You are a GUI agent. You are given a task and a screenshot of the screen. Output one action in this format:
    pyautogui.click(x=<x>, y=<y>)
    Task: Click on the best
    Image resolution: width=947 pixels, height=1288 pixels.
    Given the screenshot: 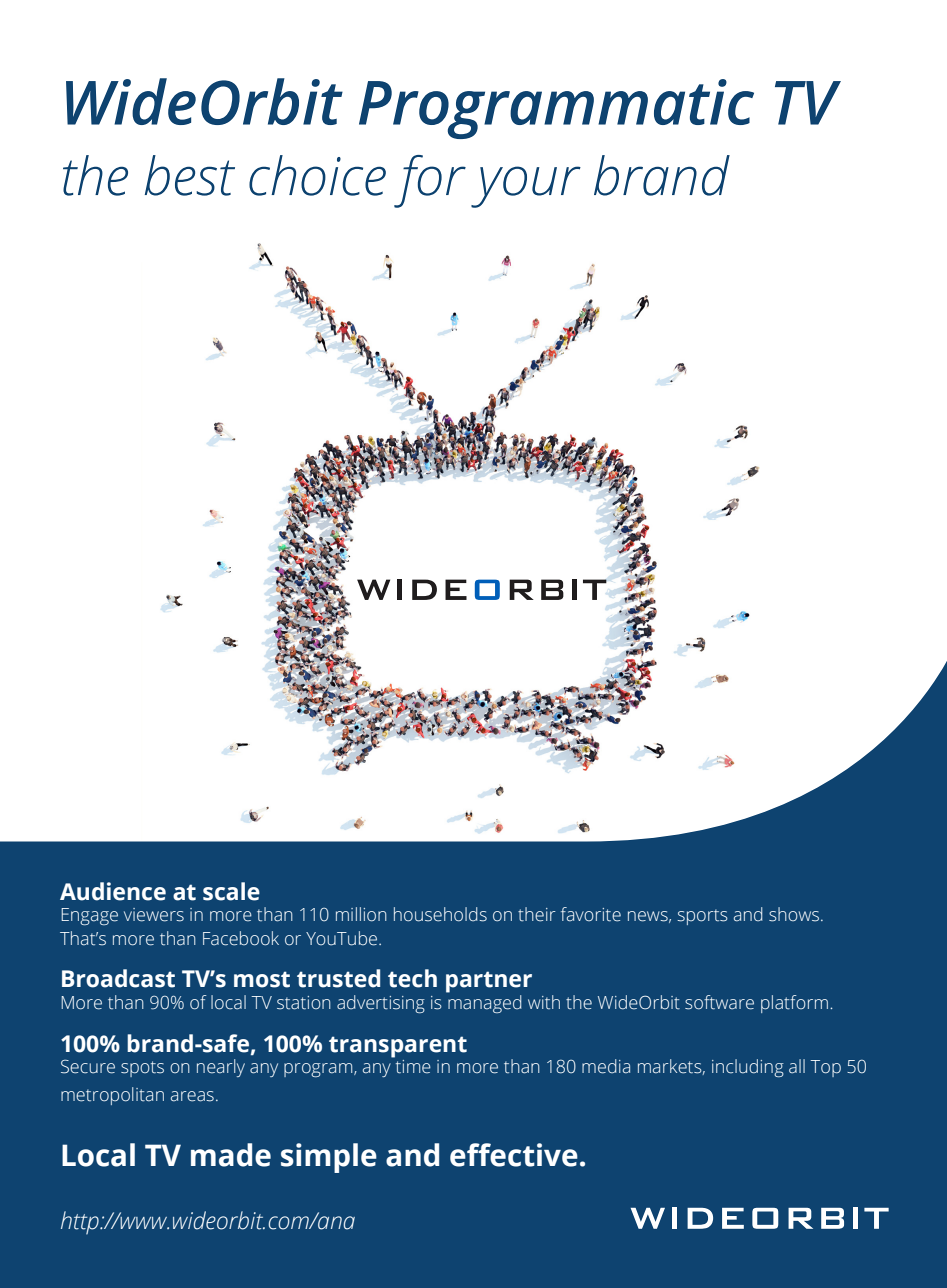 What is the action you would take?
    pyautogui.click(x=190, y=175)
